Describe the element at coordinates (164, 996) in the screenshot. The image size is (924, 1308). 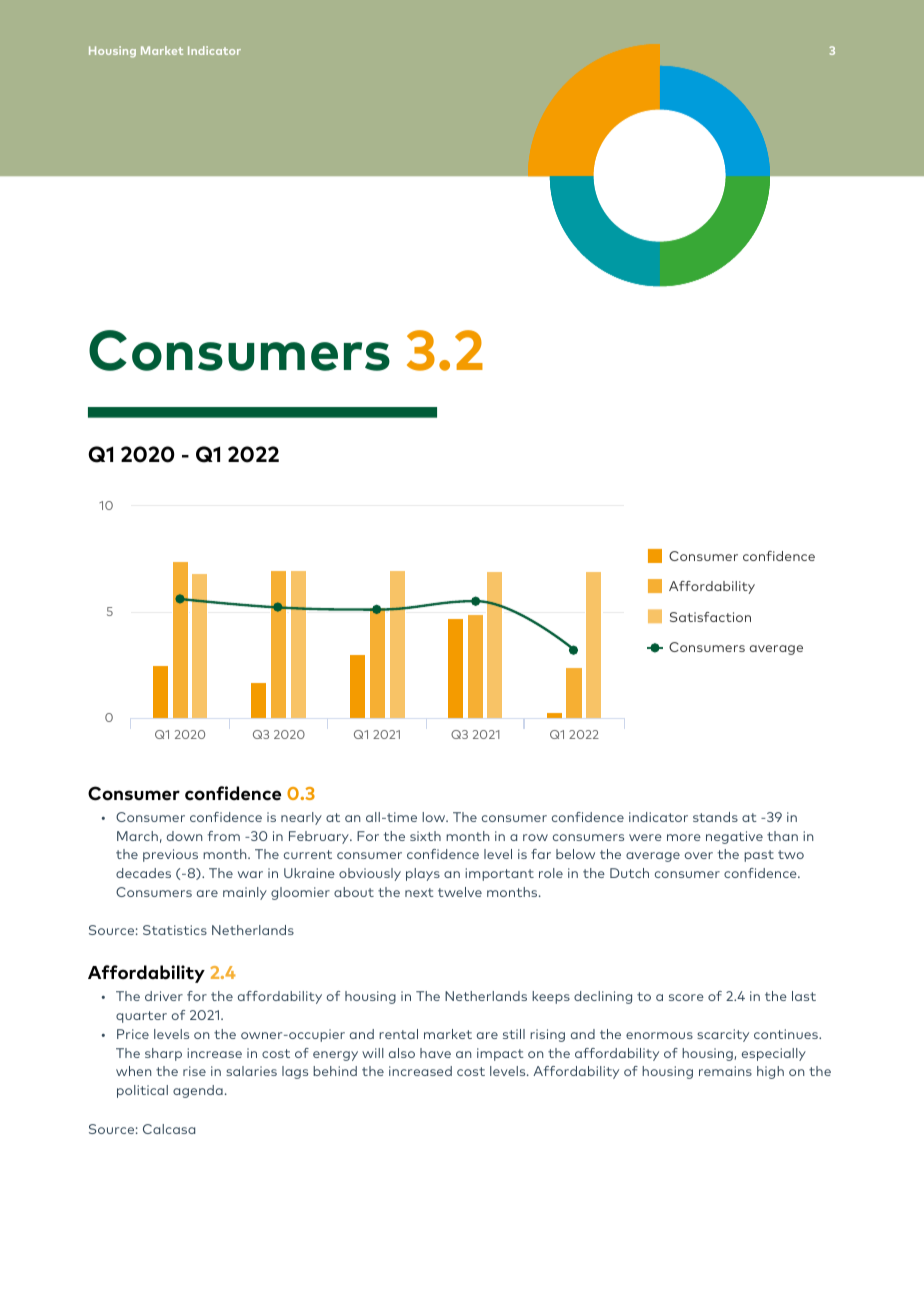
I see `driver` at that location.
